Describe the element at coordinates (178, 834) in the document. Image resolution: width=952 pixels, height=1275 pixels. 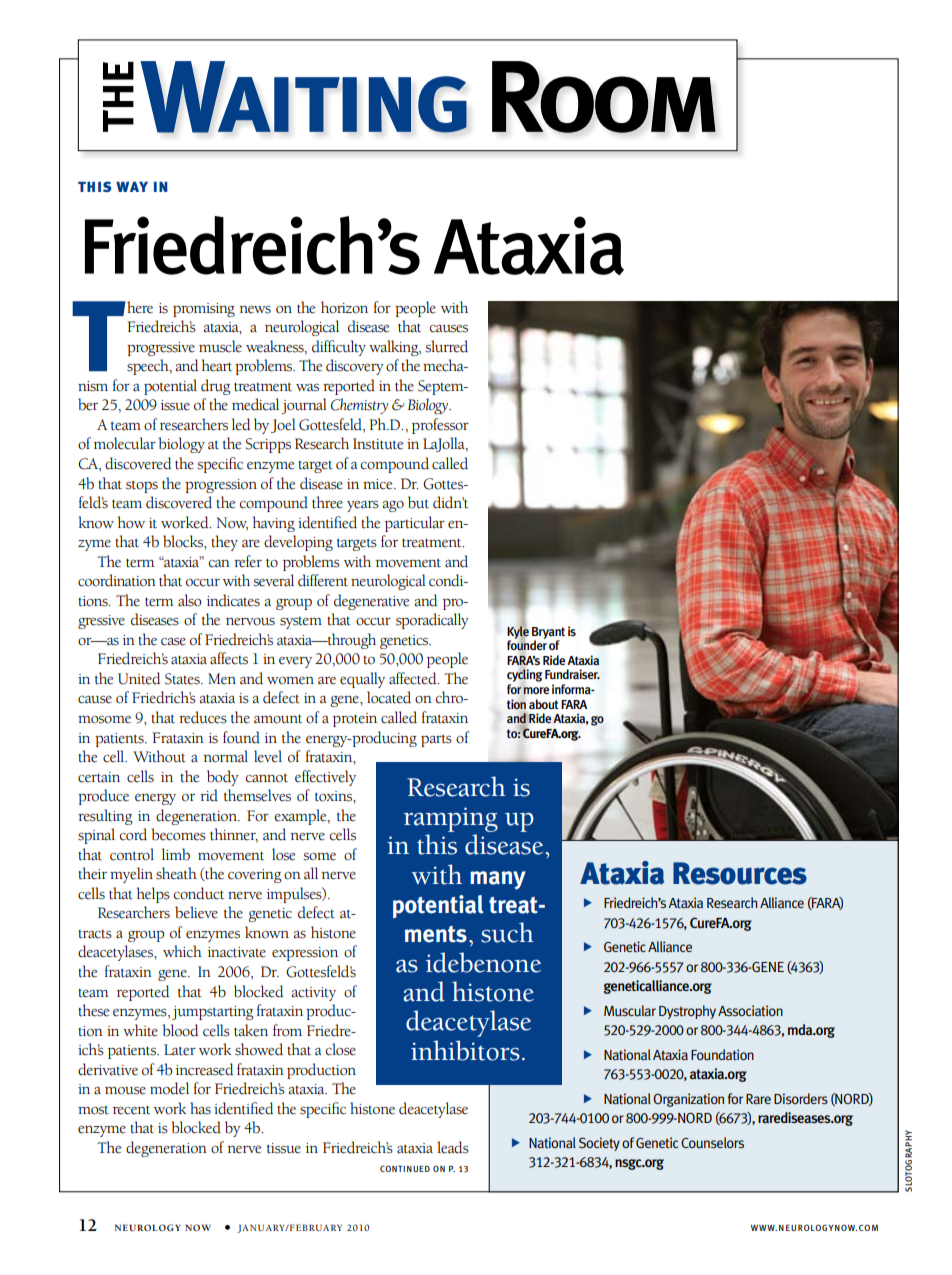
I see `becomes` at that location.
